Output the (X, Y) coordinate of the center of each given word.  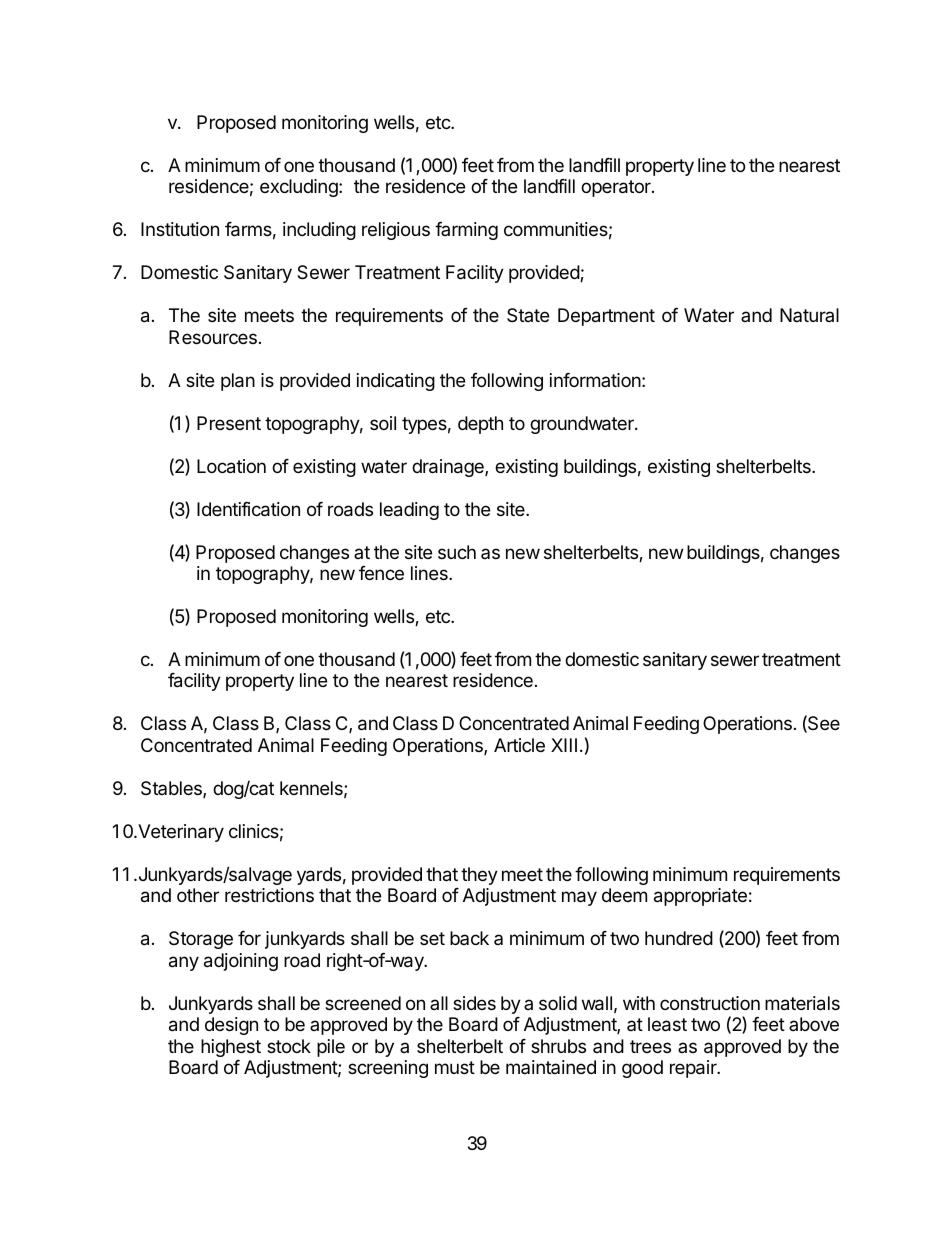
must (455, 1067)
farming (466, 231)
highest (231, 1048)
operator (617, 188)
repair (694, 1069)
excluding (300, 188)
